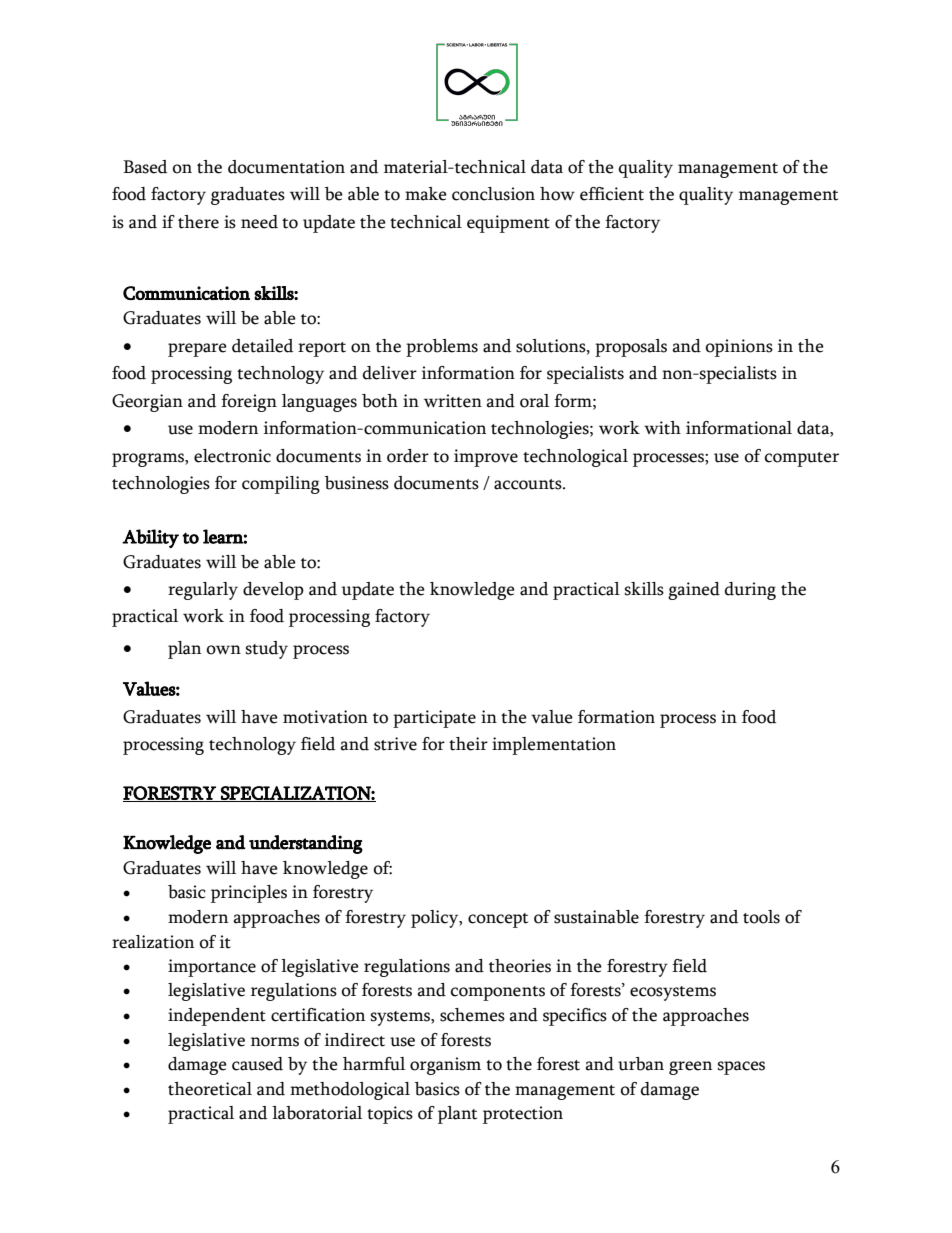  What do you see at coordinates (612, 194) in the screenshot?
I see `efficient` at bounding box center [612, 194].
